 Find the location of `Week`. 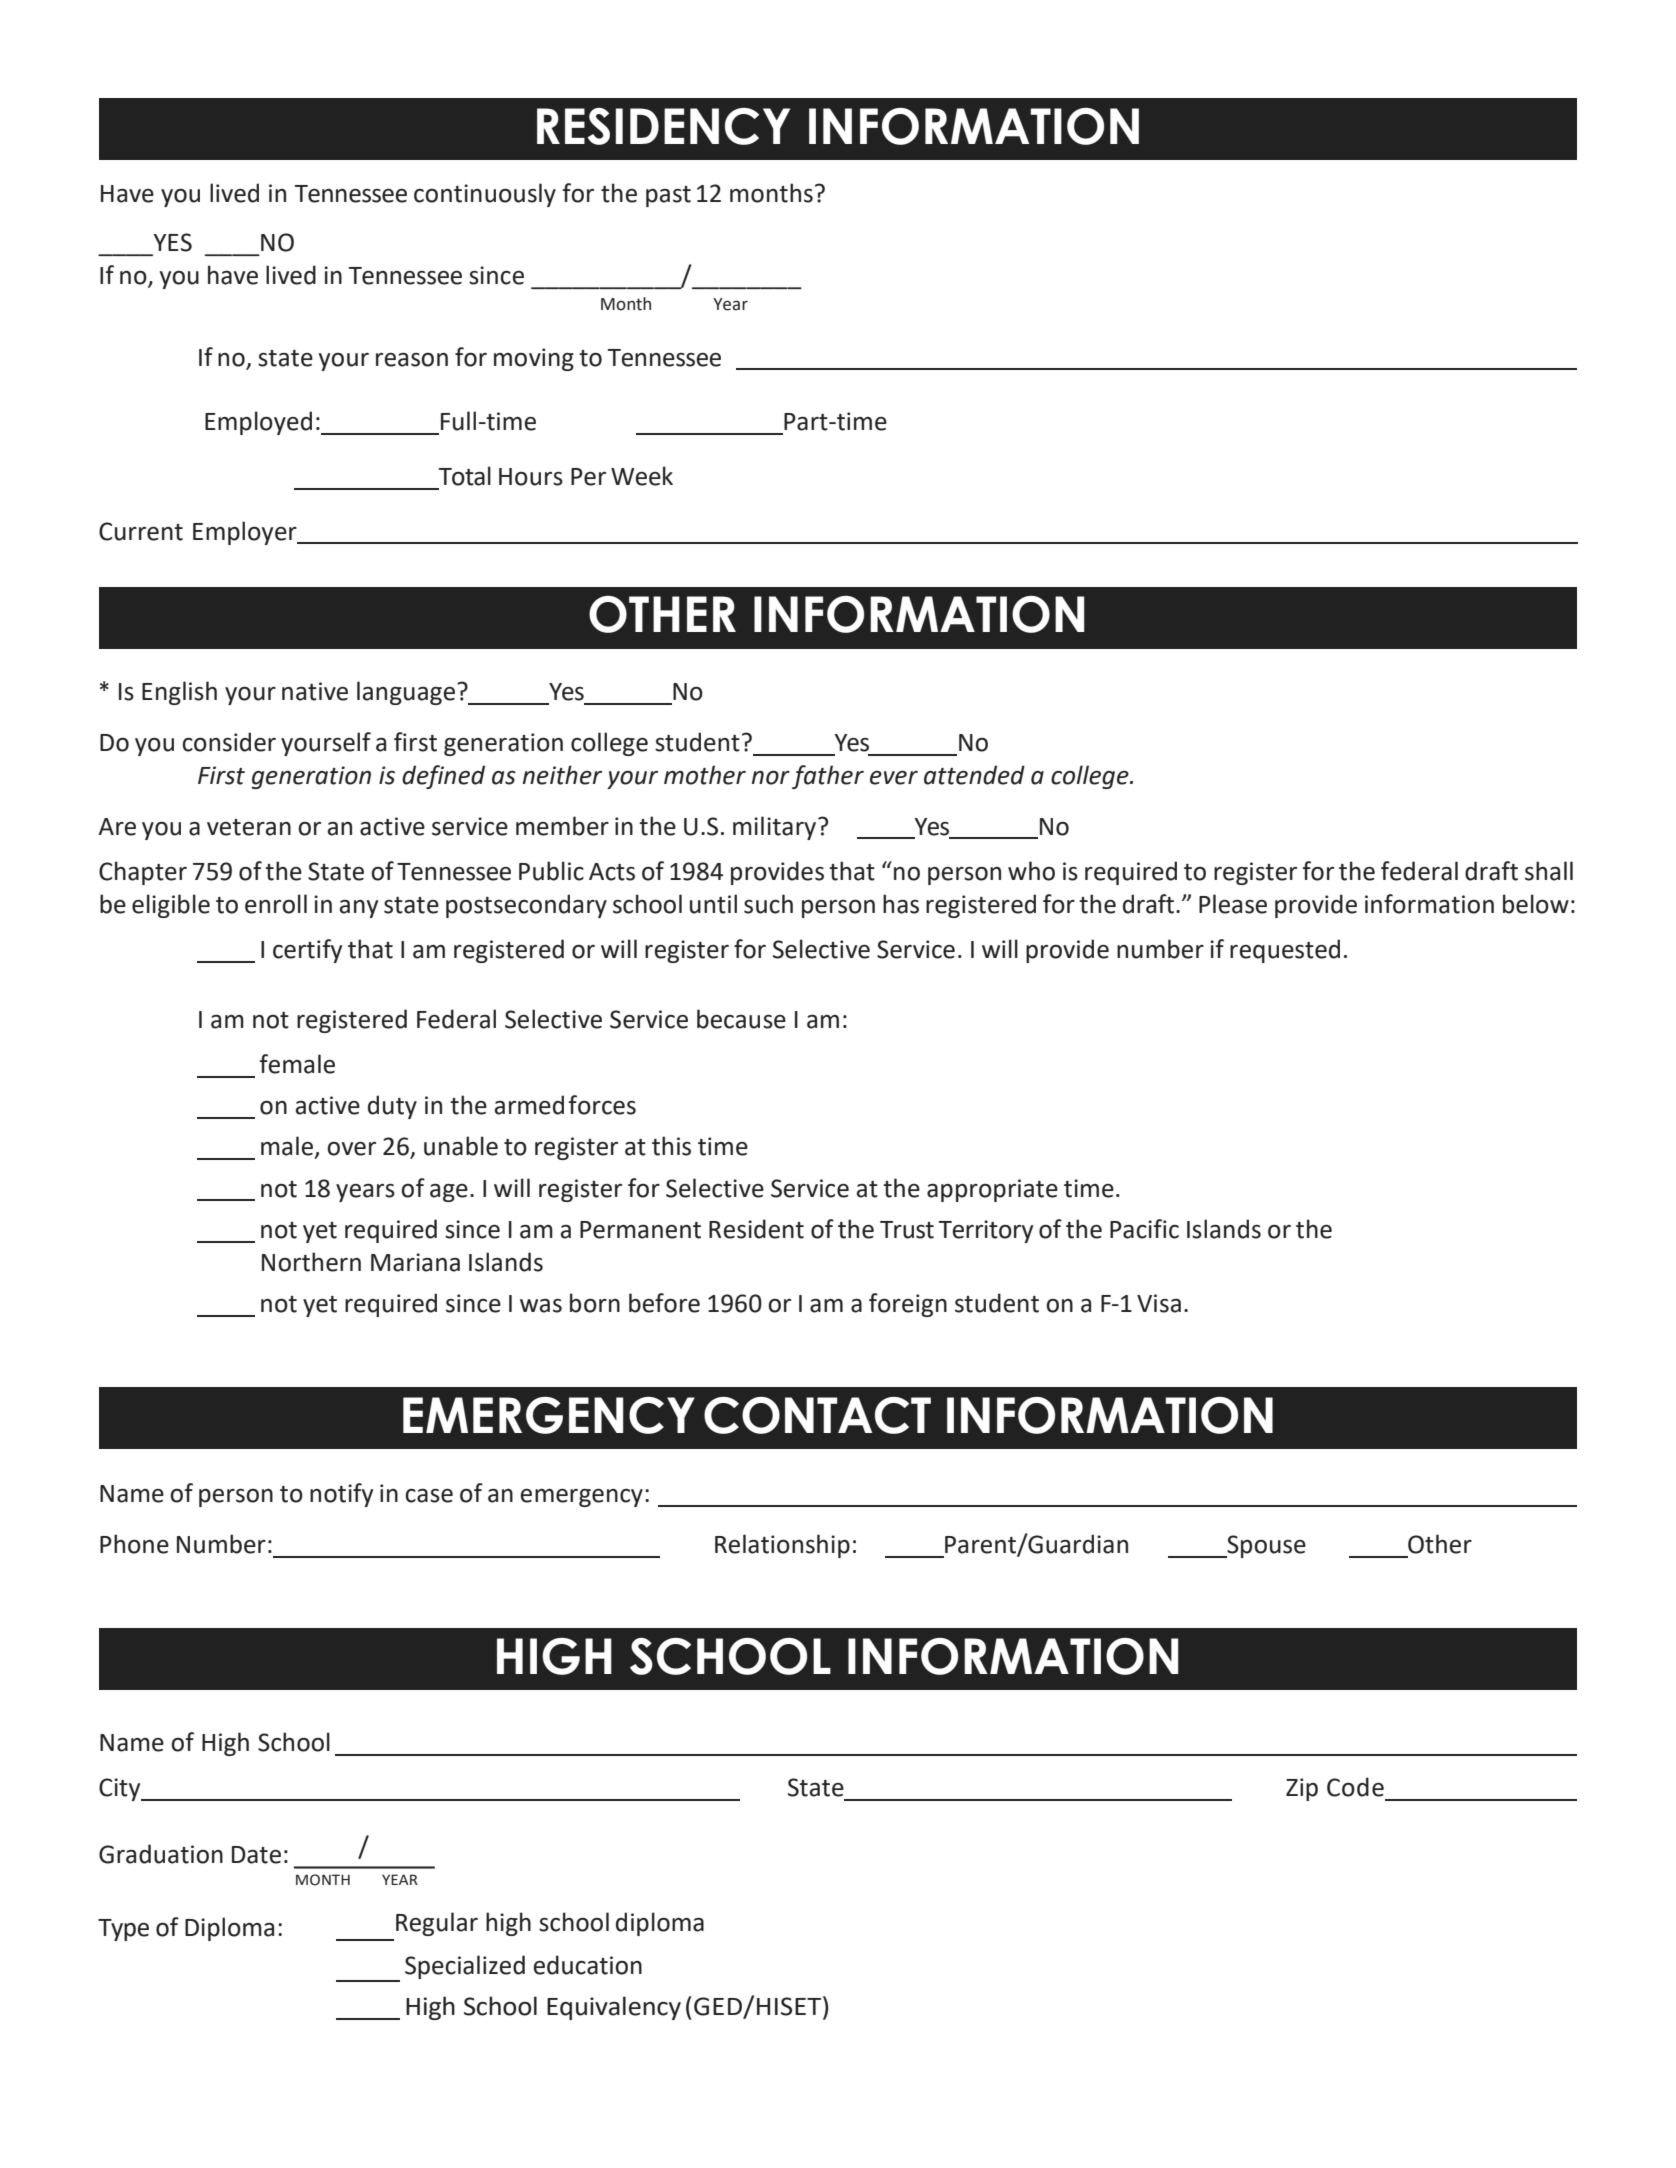

Week is located at coordinates (642, 476).
